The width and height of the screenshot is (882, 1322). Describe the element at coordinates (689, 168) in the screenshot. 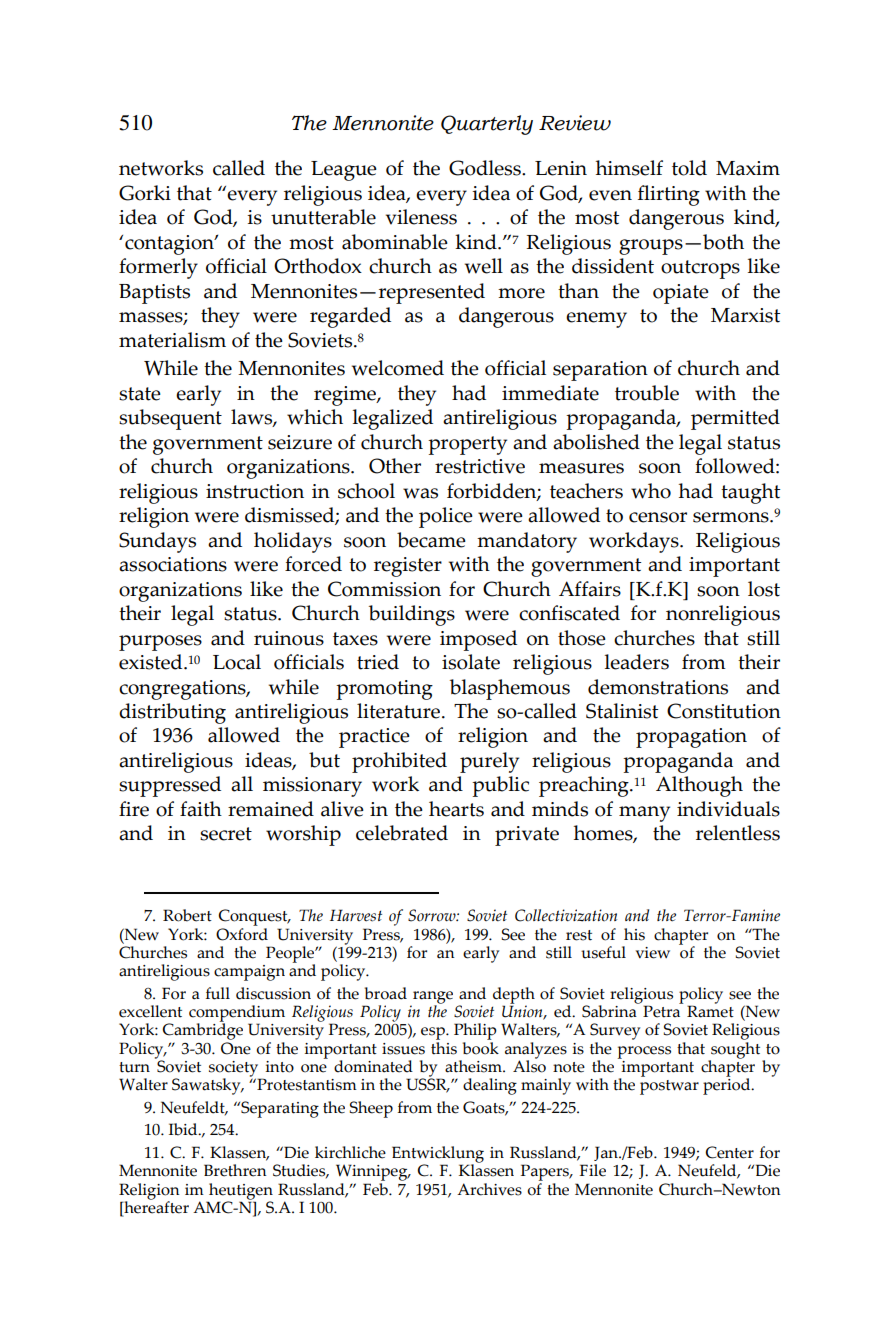

I see `told` at that location.
